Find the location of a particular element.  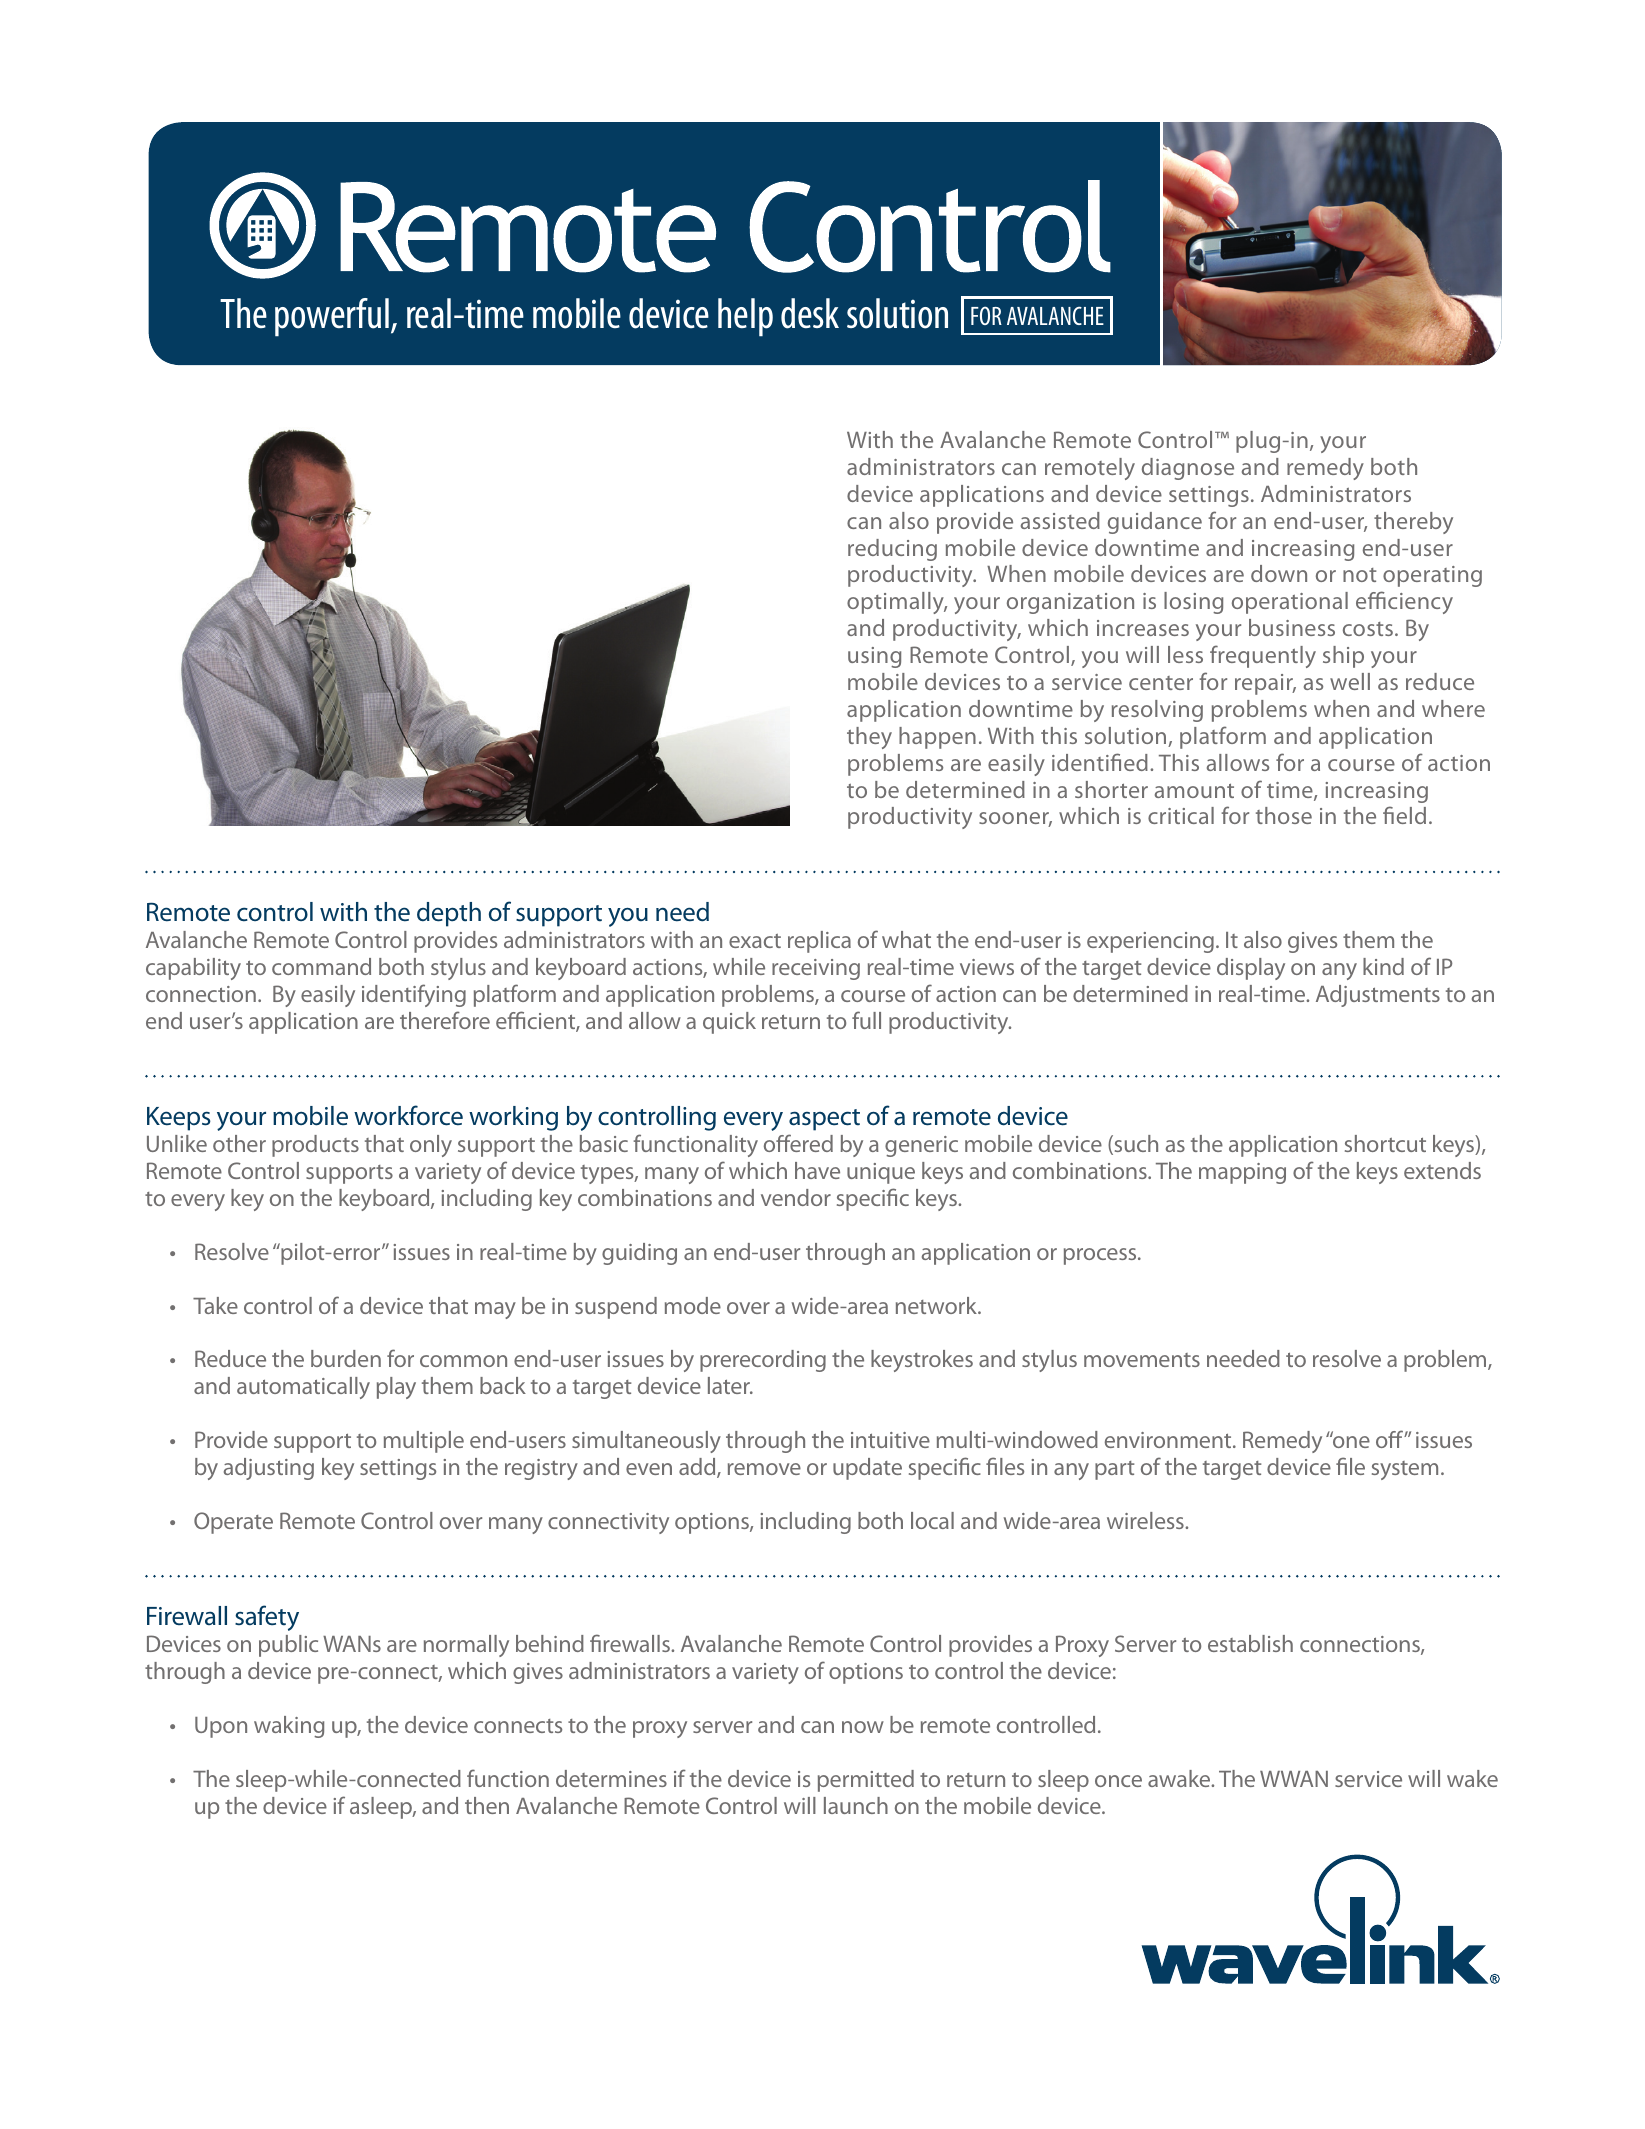

full is located at coordinates (866, 1020).
